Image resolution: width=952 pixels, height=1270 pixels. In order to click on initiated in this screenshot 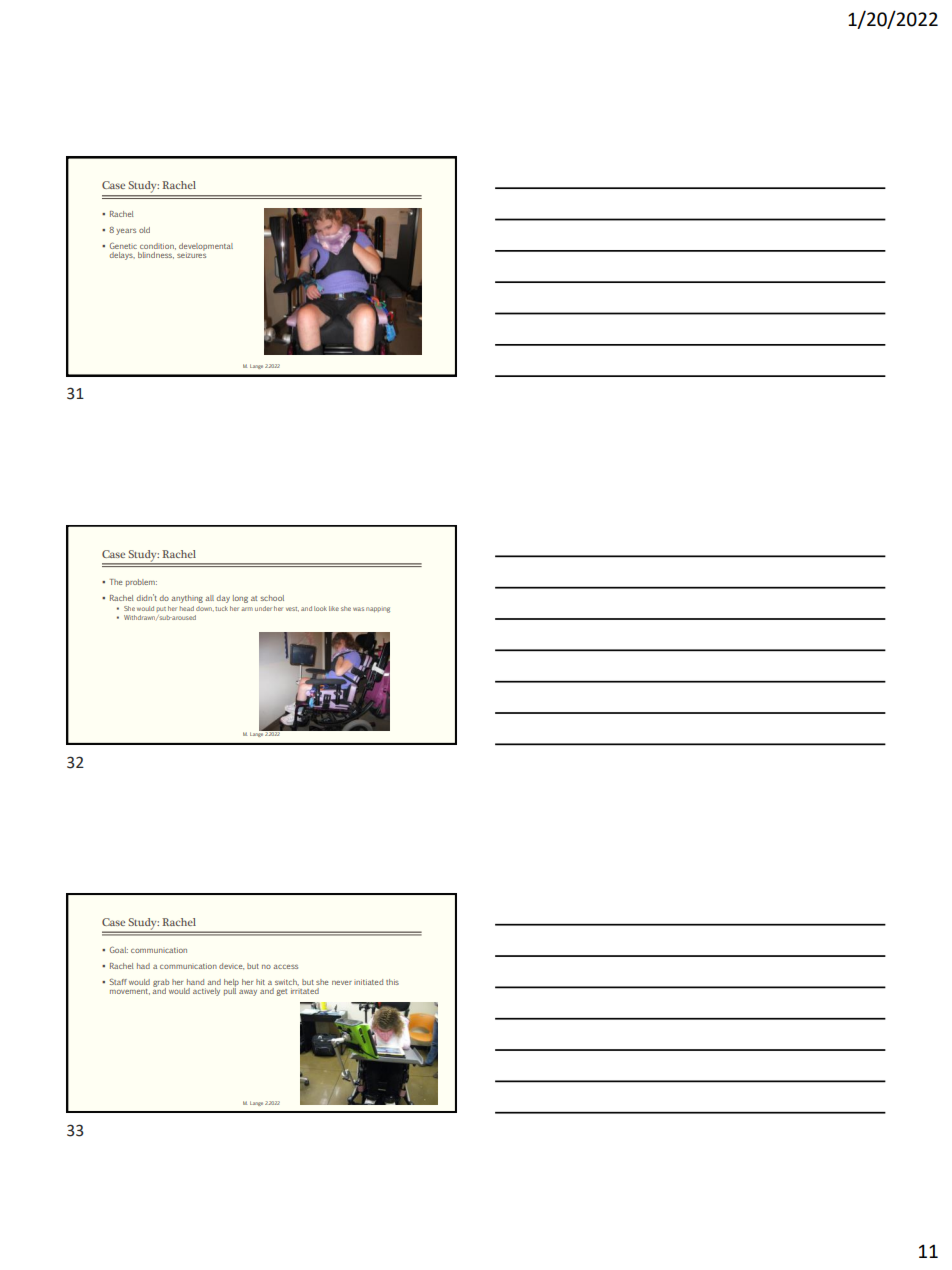, I will do `click(368, 982)`.
